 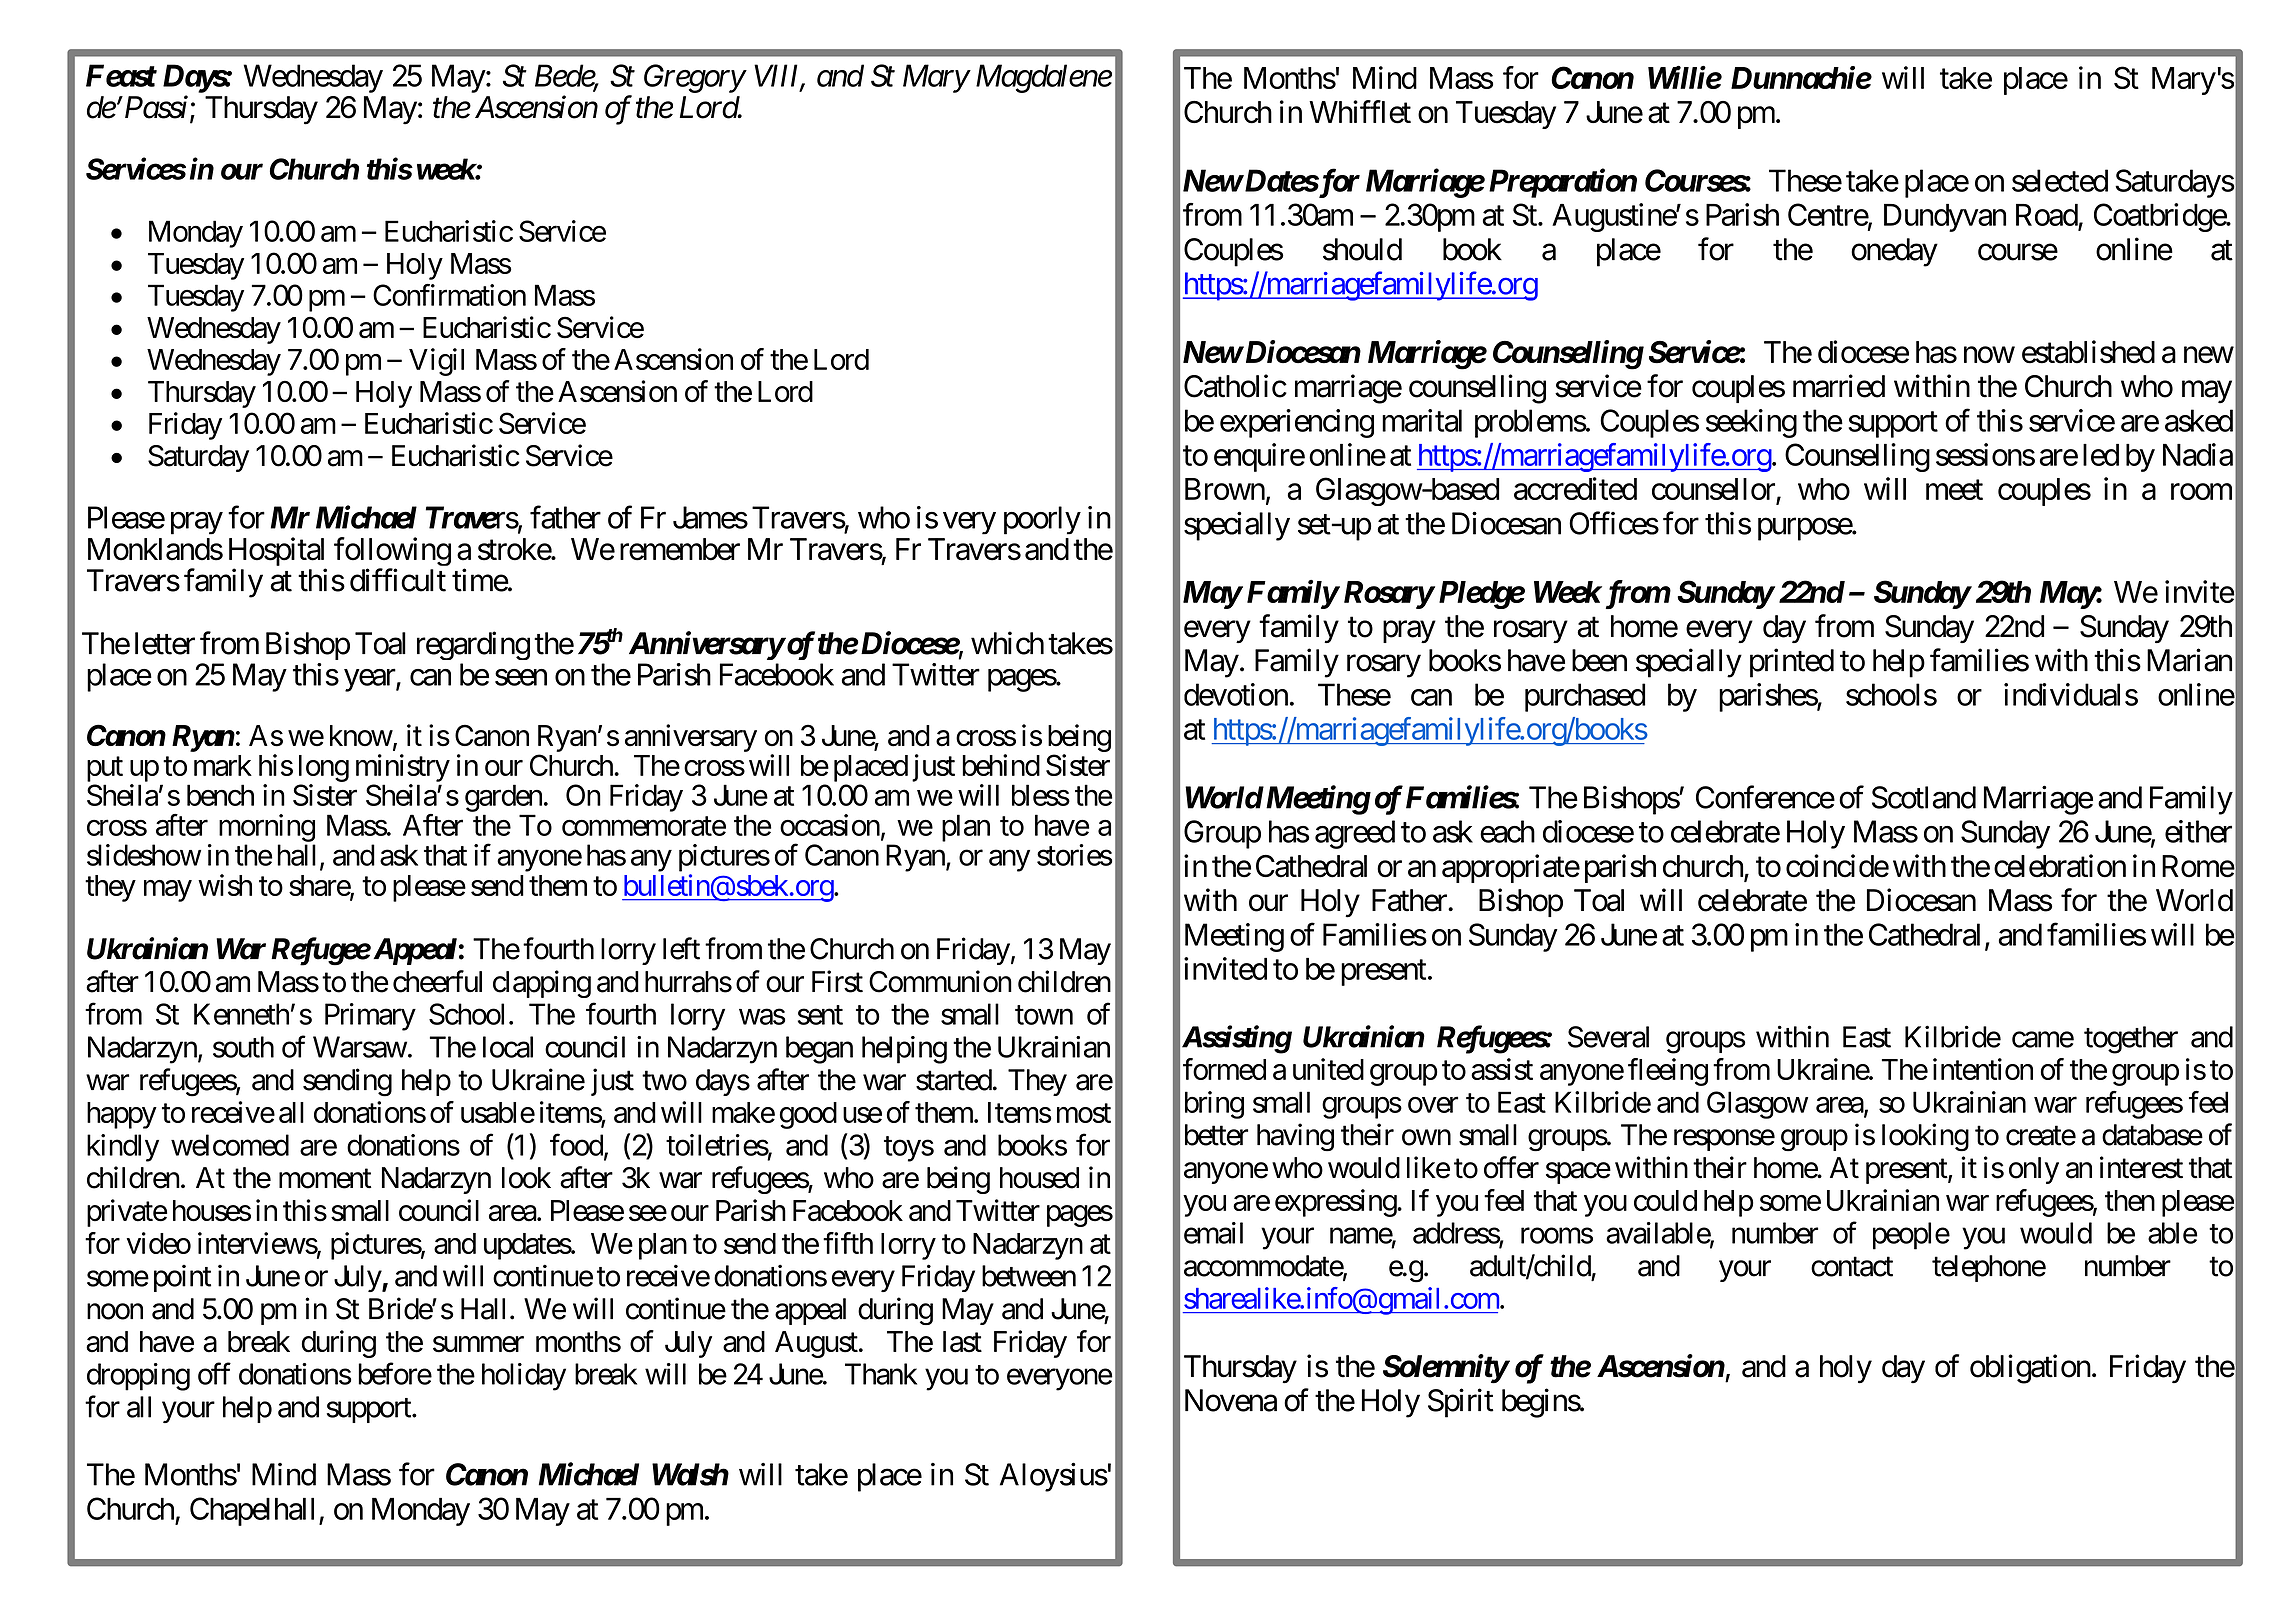 I want to click on Vigil, so click(x=436, y=362).
